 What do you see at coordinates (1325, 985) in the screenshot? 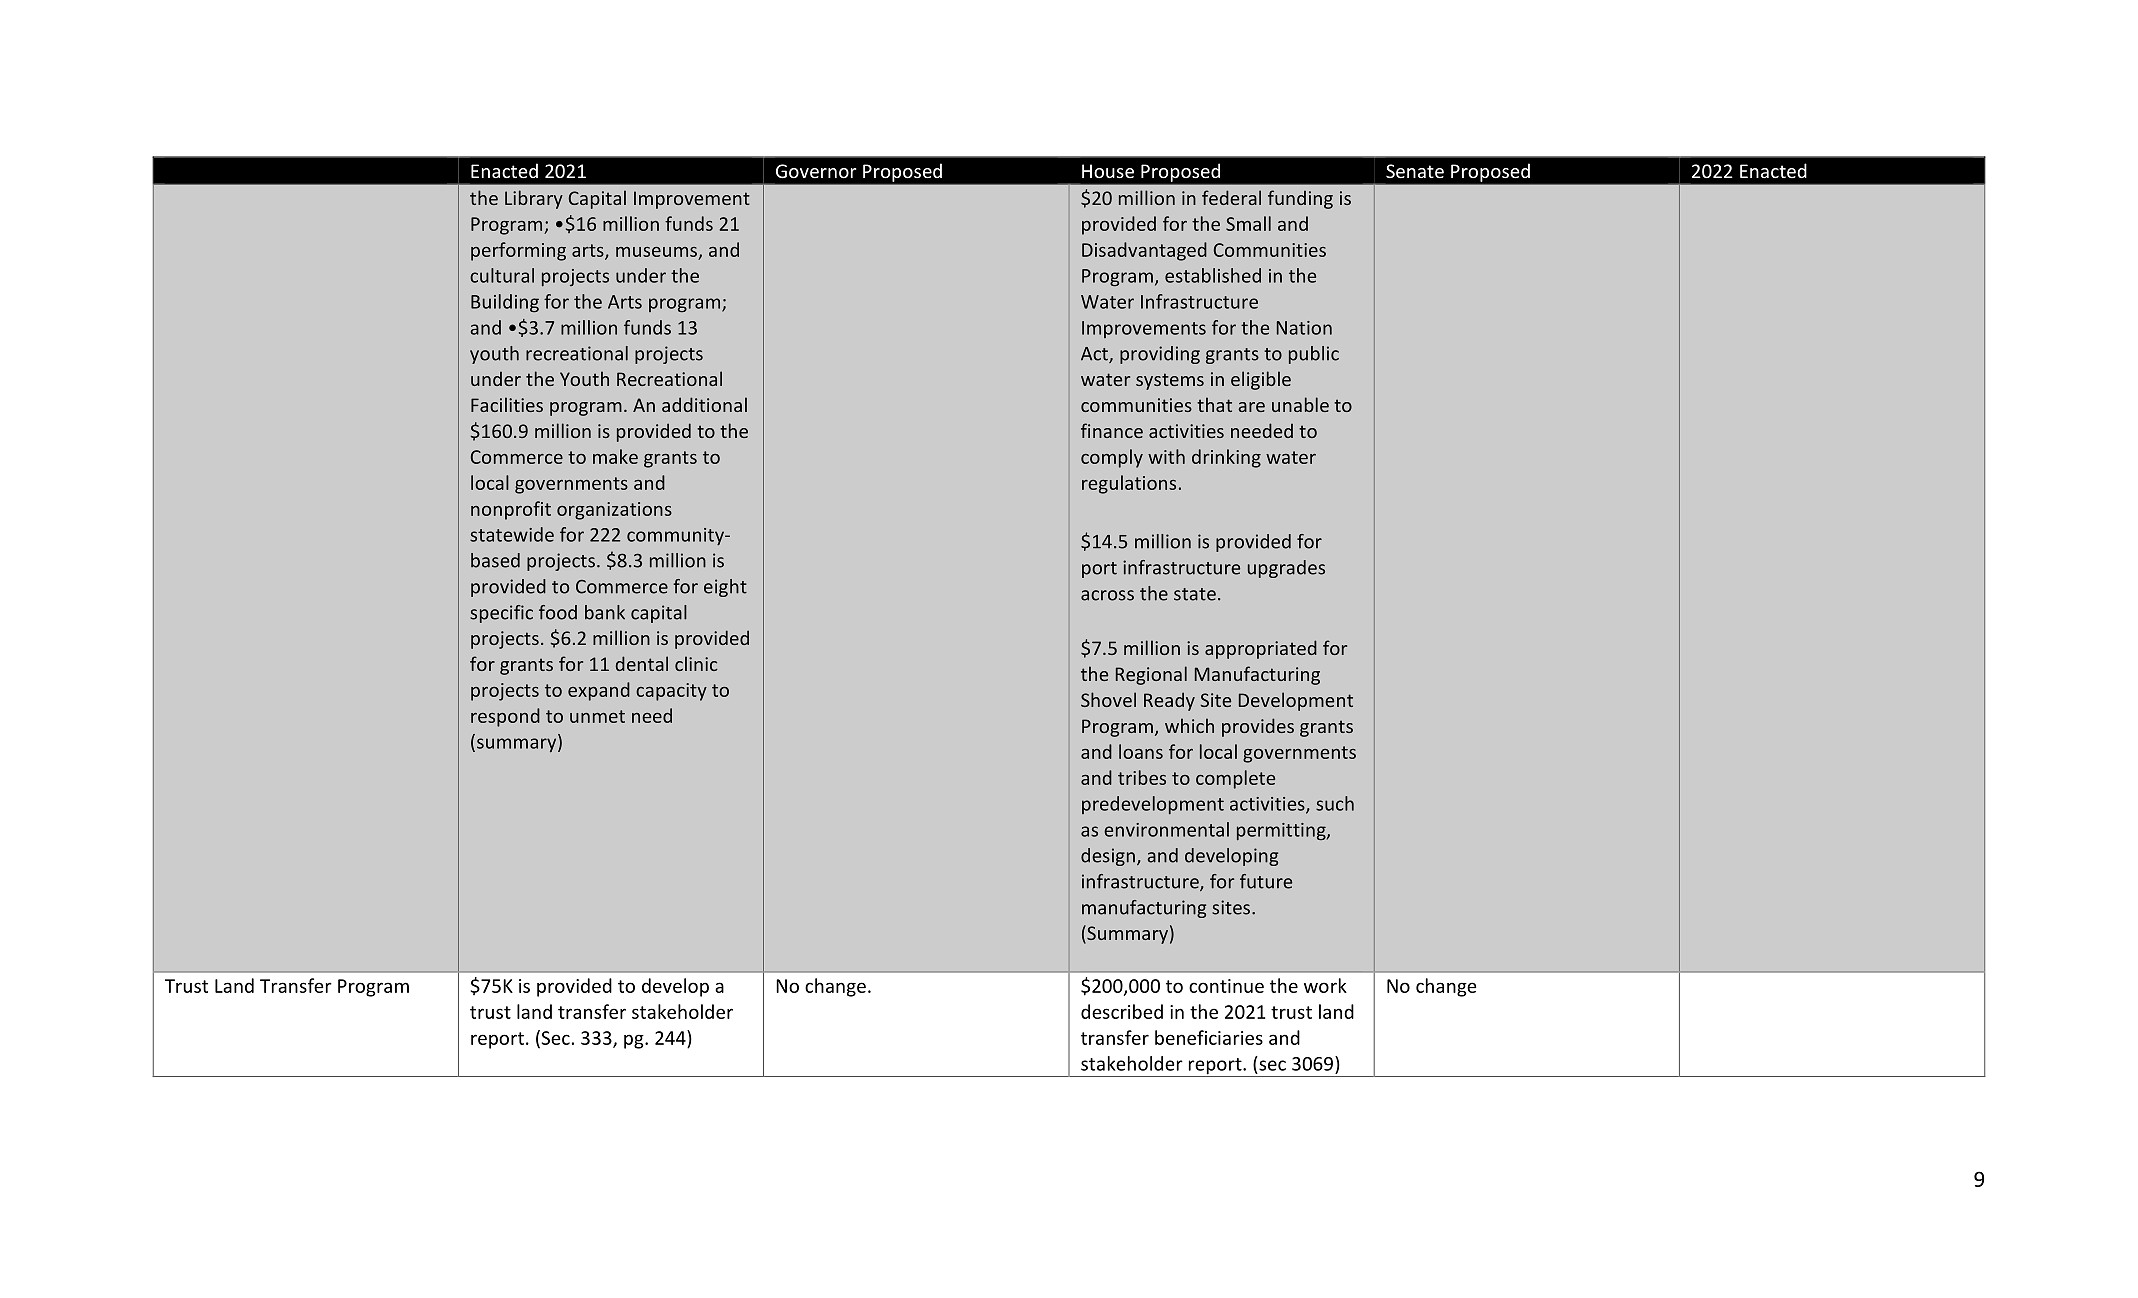
I see `work` at bounding box center [1325, 985].
